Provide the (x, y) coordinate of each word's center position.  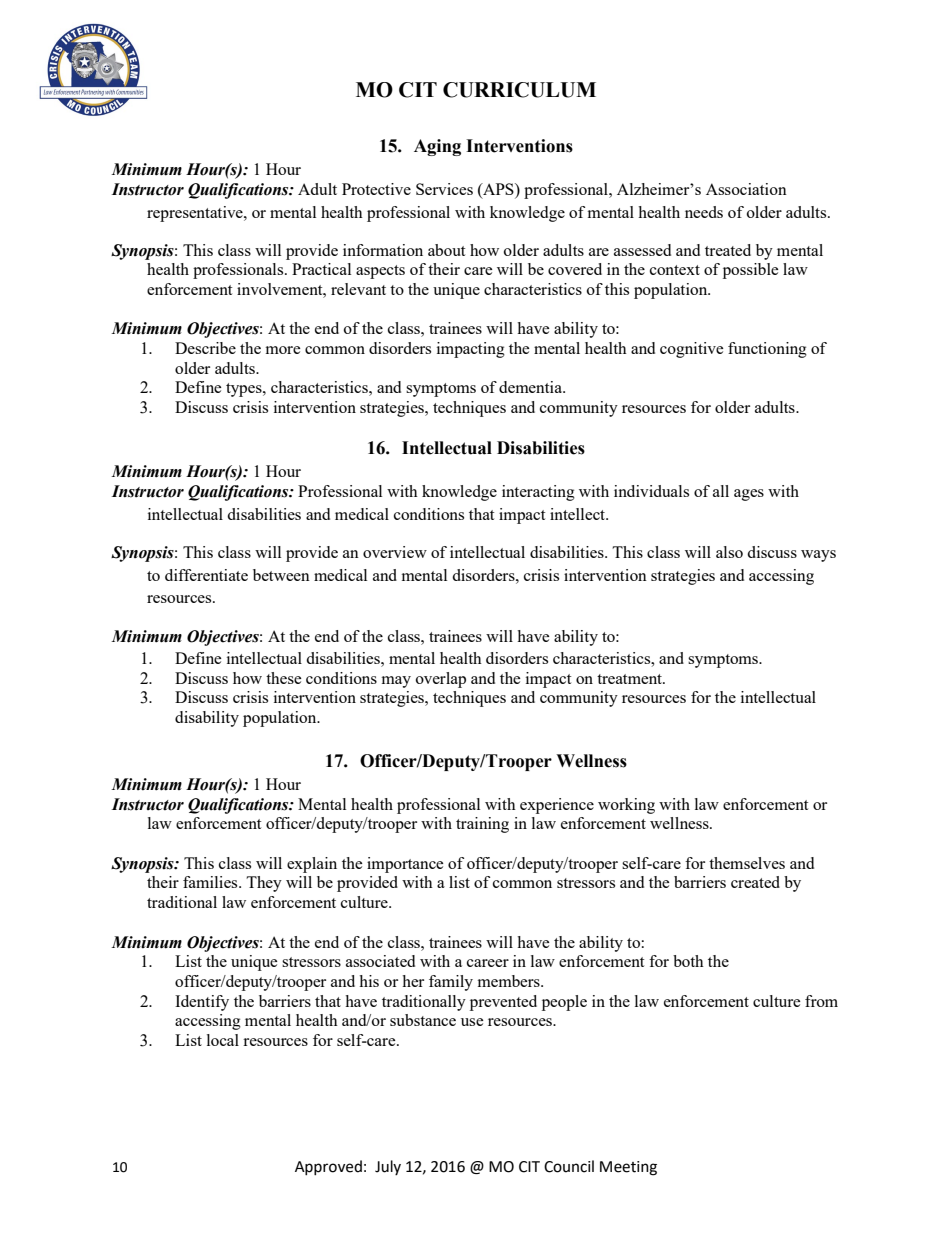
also (729, 552)
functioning (767, 350)
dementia (531, 387)
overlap (441, 680)
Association (746, 189)
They (264, 884)
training (482, 825)
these (284, 678)
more (283, 350)
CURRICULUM (519, 90)
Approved (328, 1167)
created (755, 882)
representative (196, 214)
